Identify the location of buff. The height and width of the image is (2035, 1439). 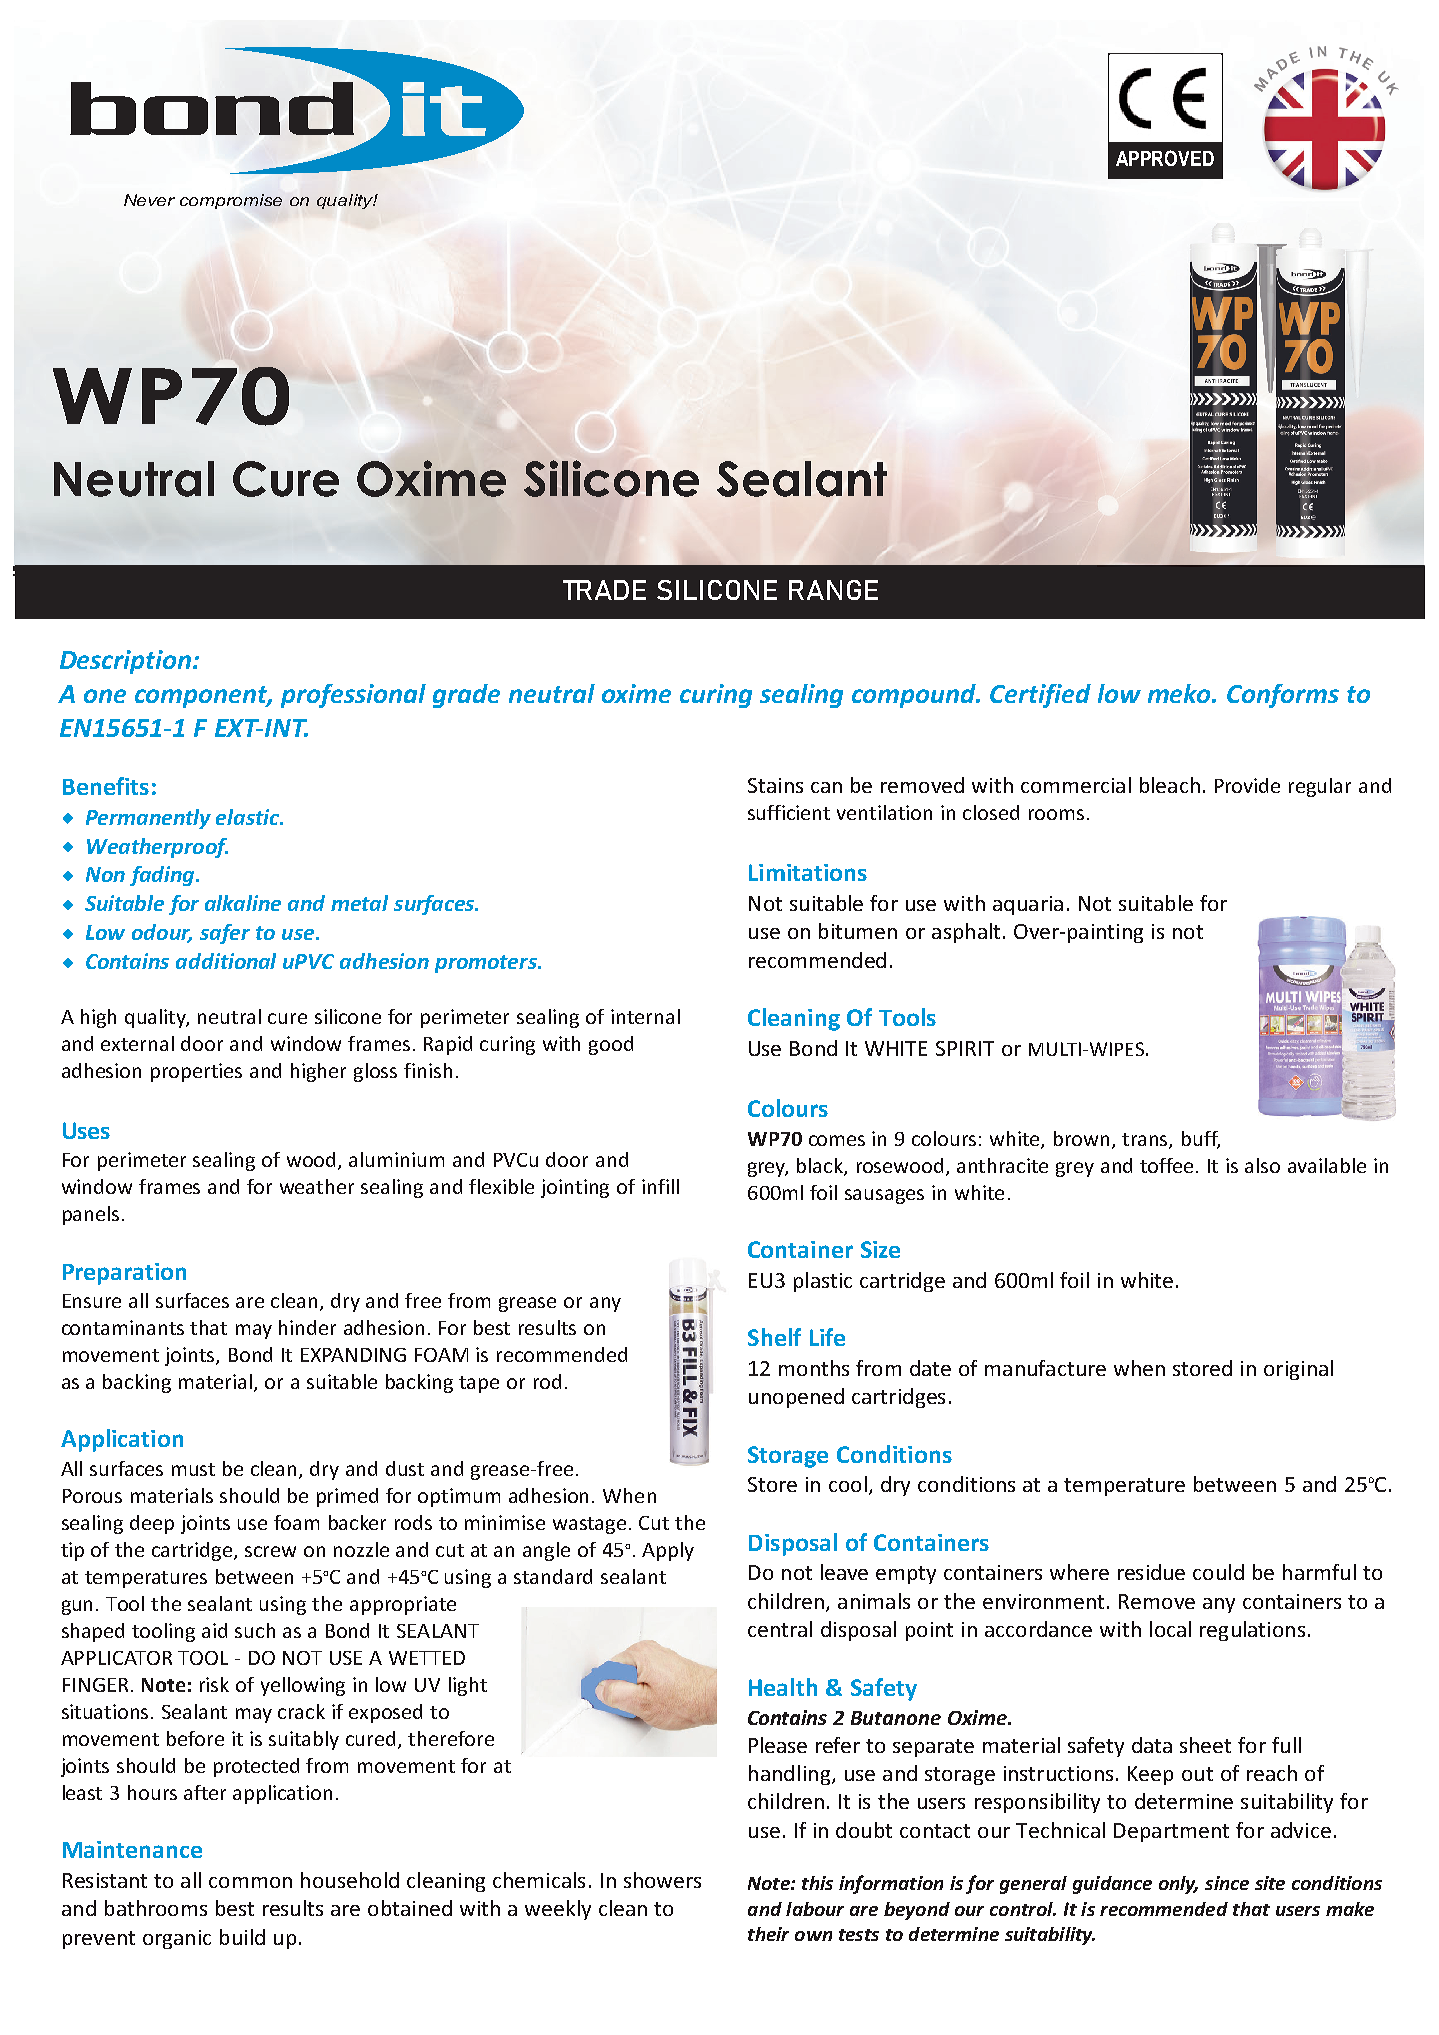
(1201, 1140).
